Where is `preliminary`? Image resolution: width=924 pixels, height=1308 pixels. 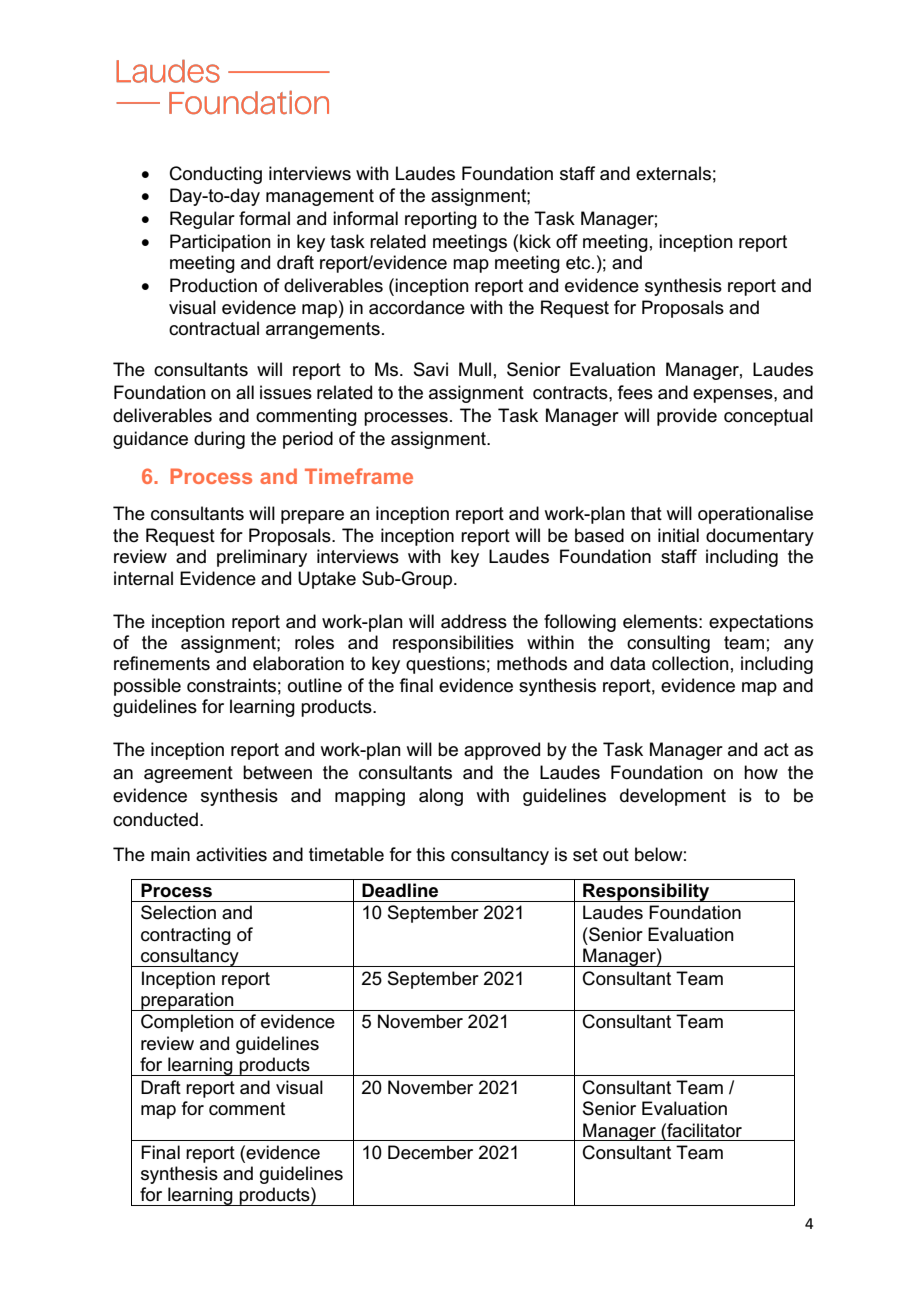 preliminary is located at coordinates (262, 558).
